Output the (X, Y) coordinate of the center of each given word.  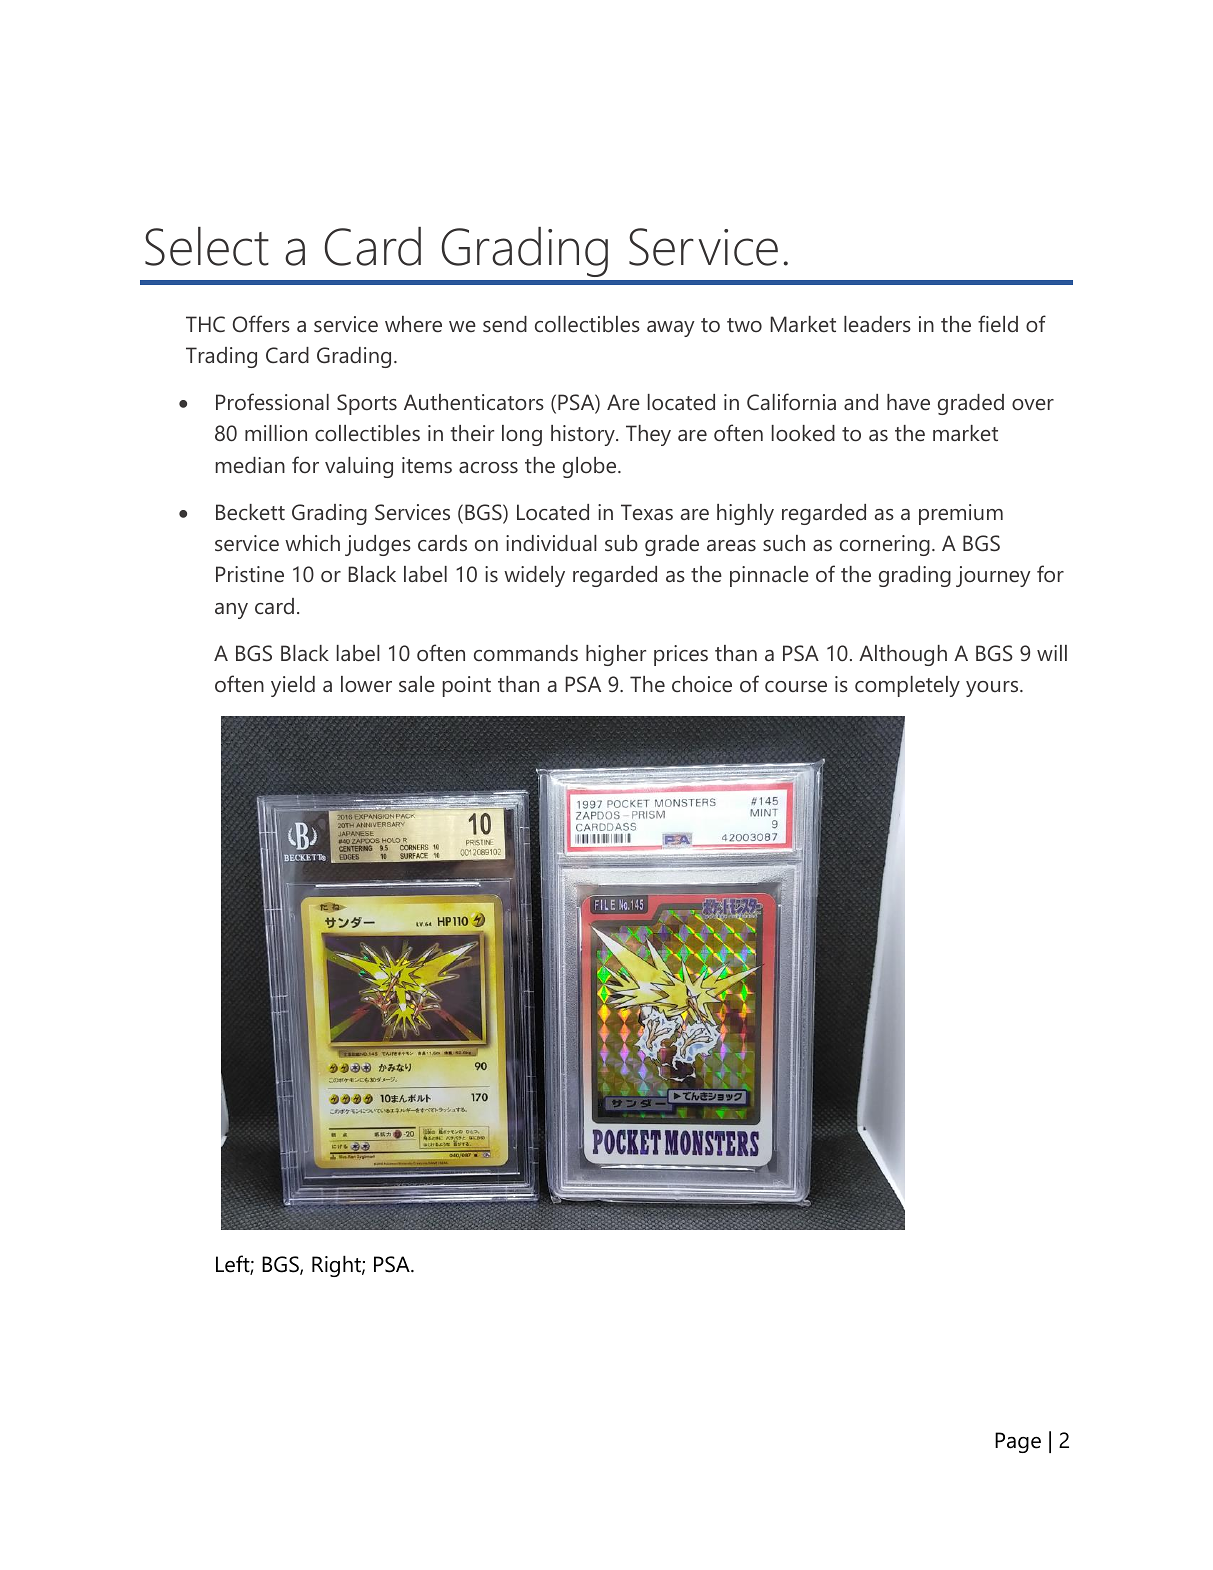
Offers (261, 323)
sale (417, 684)
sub (621, 543)
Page (1018, 1442)
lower (366, 684)
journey (993, 576)
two (744, 325)
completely (907, 686)
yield (293, 686)
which (312, 543)
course (796, 687)
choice (702, 684)
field (998, 323)
